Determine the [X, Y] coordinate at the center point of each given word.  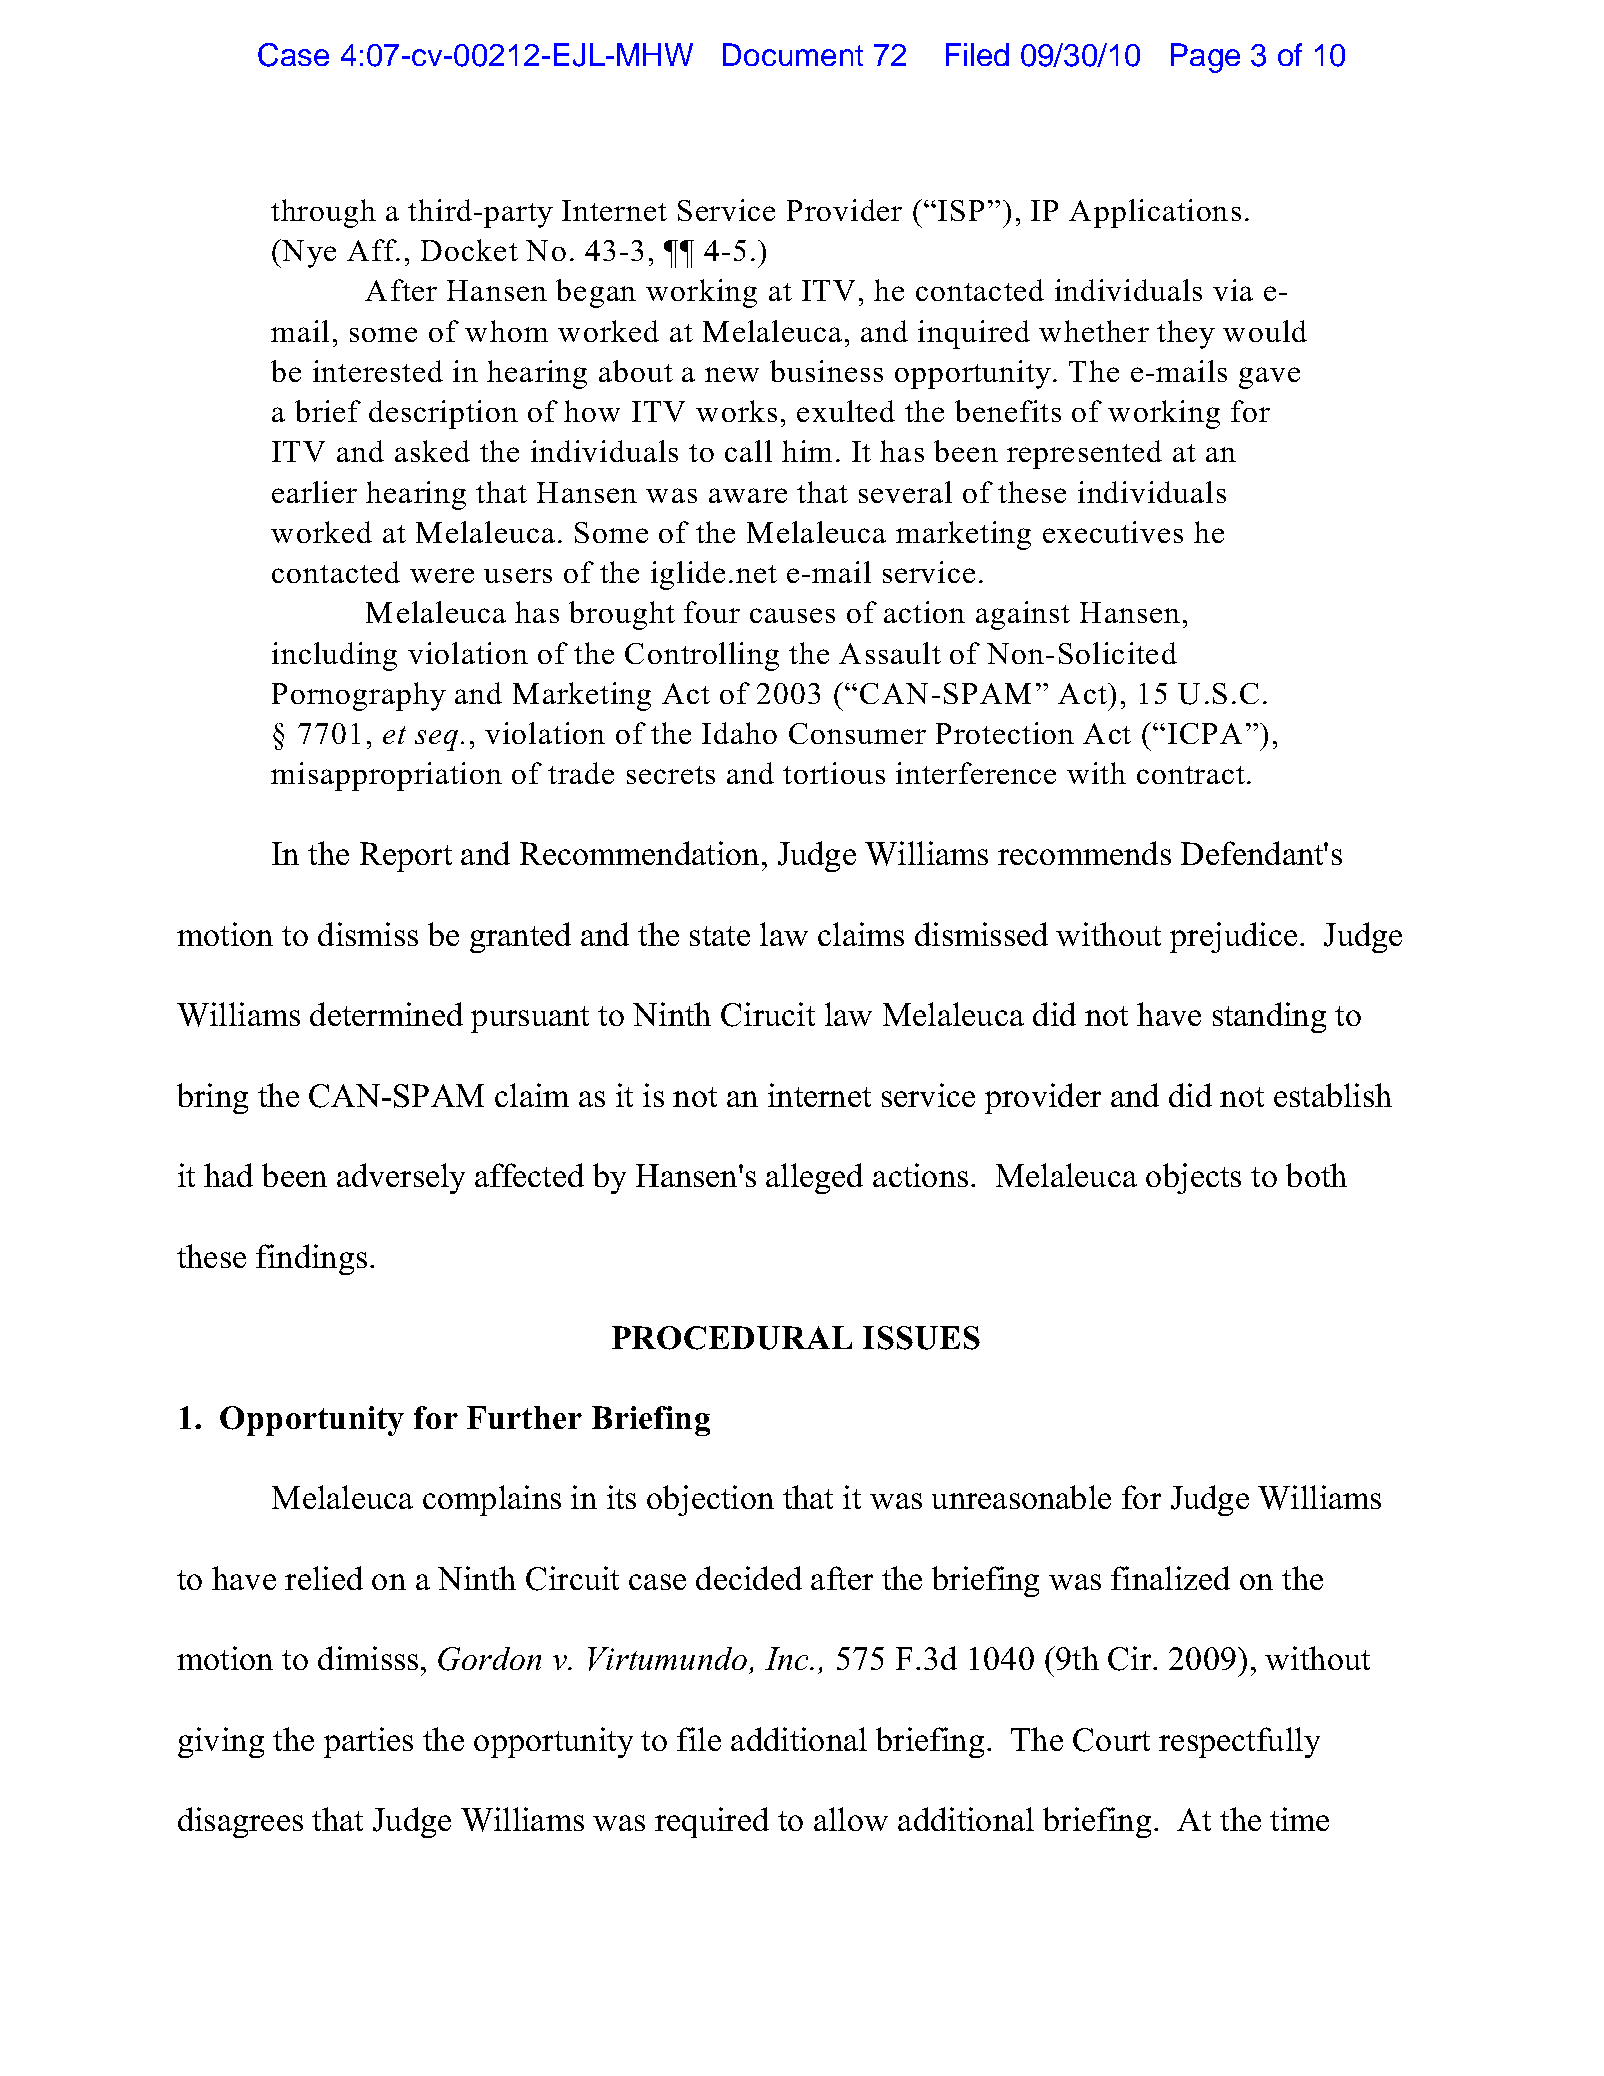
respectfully [1239, 1742]
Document [793, 54]
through [323, 213]
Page [1205, 58]
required [712, 1822]
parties [368, 1742]
